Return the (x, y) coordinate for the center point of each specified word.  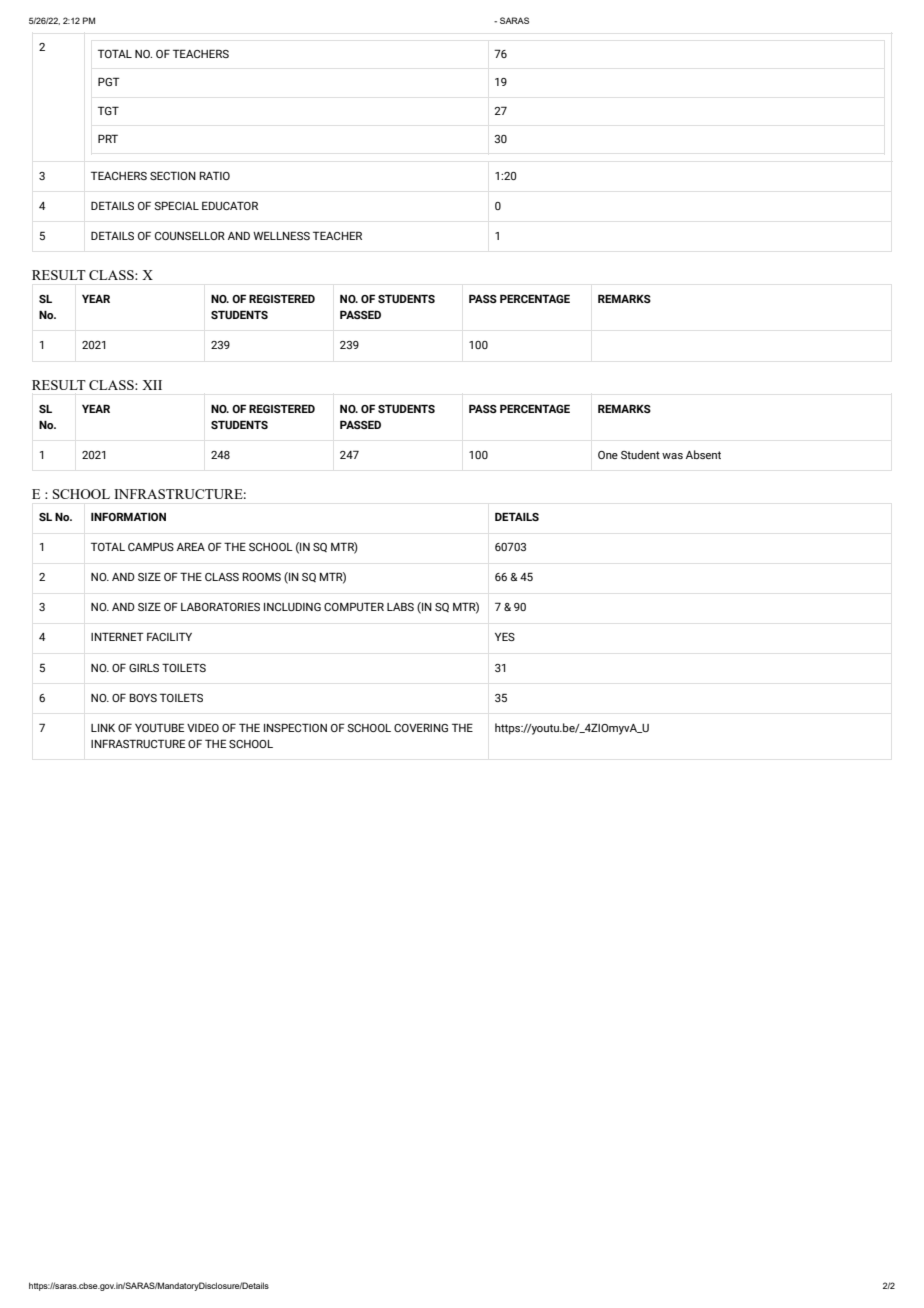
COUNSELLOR (190, 235)
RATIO (215, 175)
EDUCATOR (230, 205)
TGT (108, 110)
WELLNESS (281, 235)
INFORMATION (128, 516)
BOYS (143, 697)
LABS (400, 606)
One (608, 455)
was (672, 456)
